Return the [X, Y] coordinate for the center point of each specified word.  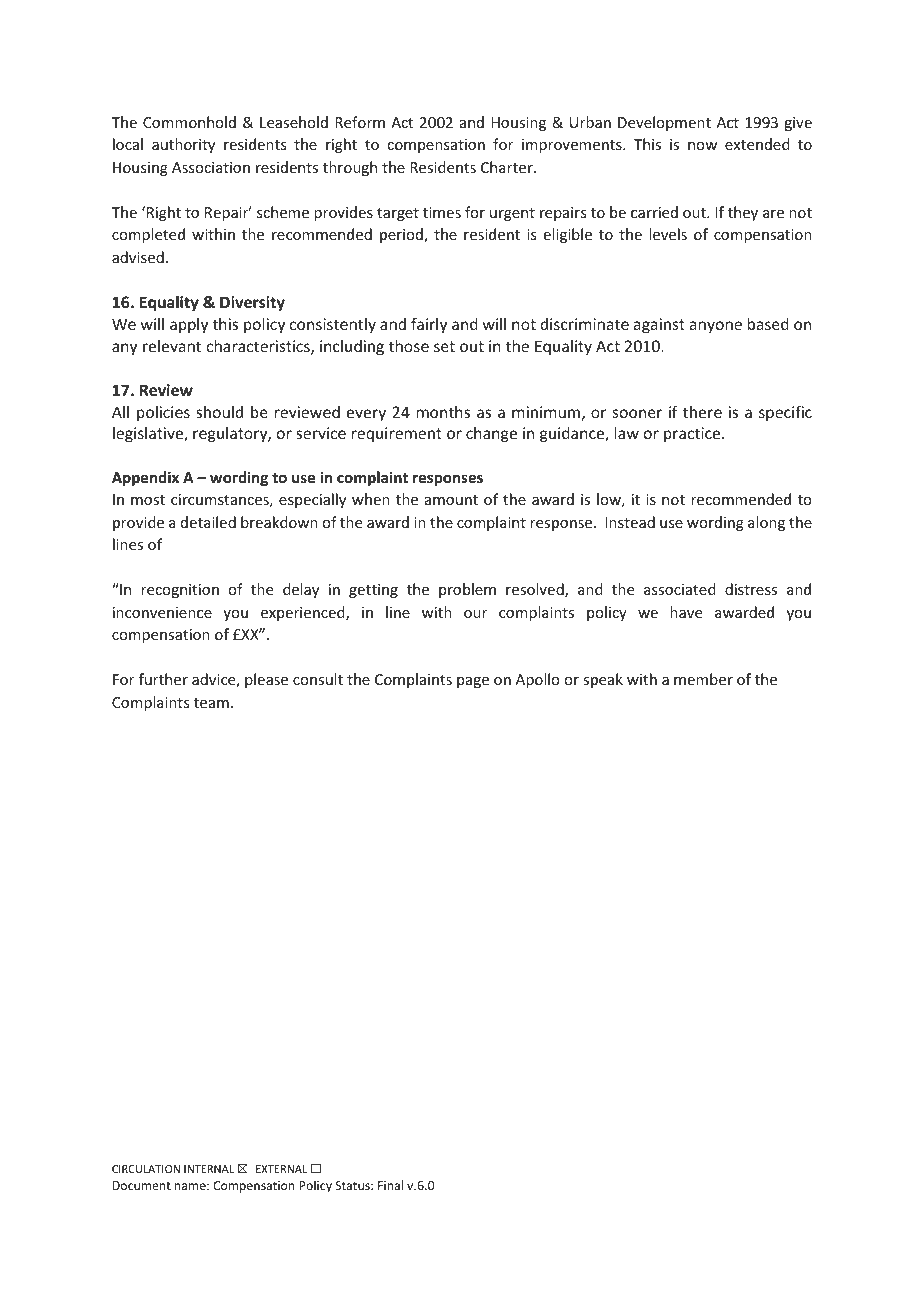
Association [211, 167]
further [163, 679]
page [473, 682]
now [702, 146]
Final [390, 1185]
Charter [508, 167]
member [703, 679]
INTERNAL [209, 1169]
